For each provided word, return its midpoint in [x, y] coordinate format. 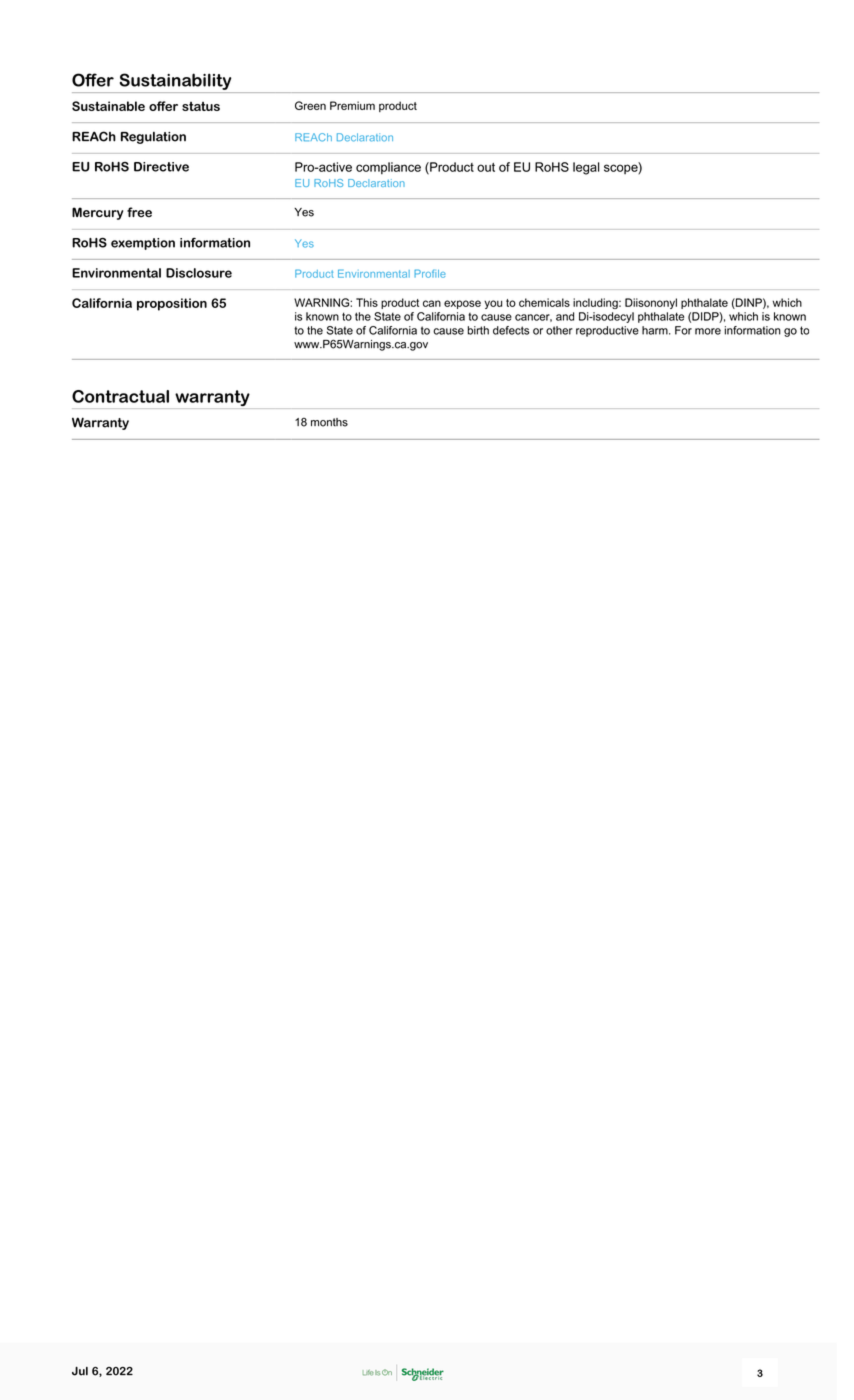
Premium [352, 105]
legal [586, 168]
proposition [172, 304]
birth [478, 330]
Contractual [120, 396]
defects [511, 330]
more [708, 331]
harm [656, 330]
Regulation [153, 138]
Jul [80, 1371]
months [329, 422]
